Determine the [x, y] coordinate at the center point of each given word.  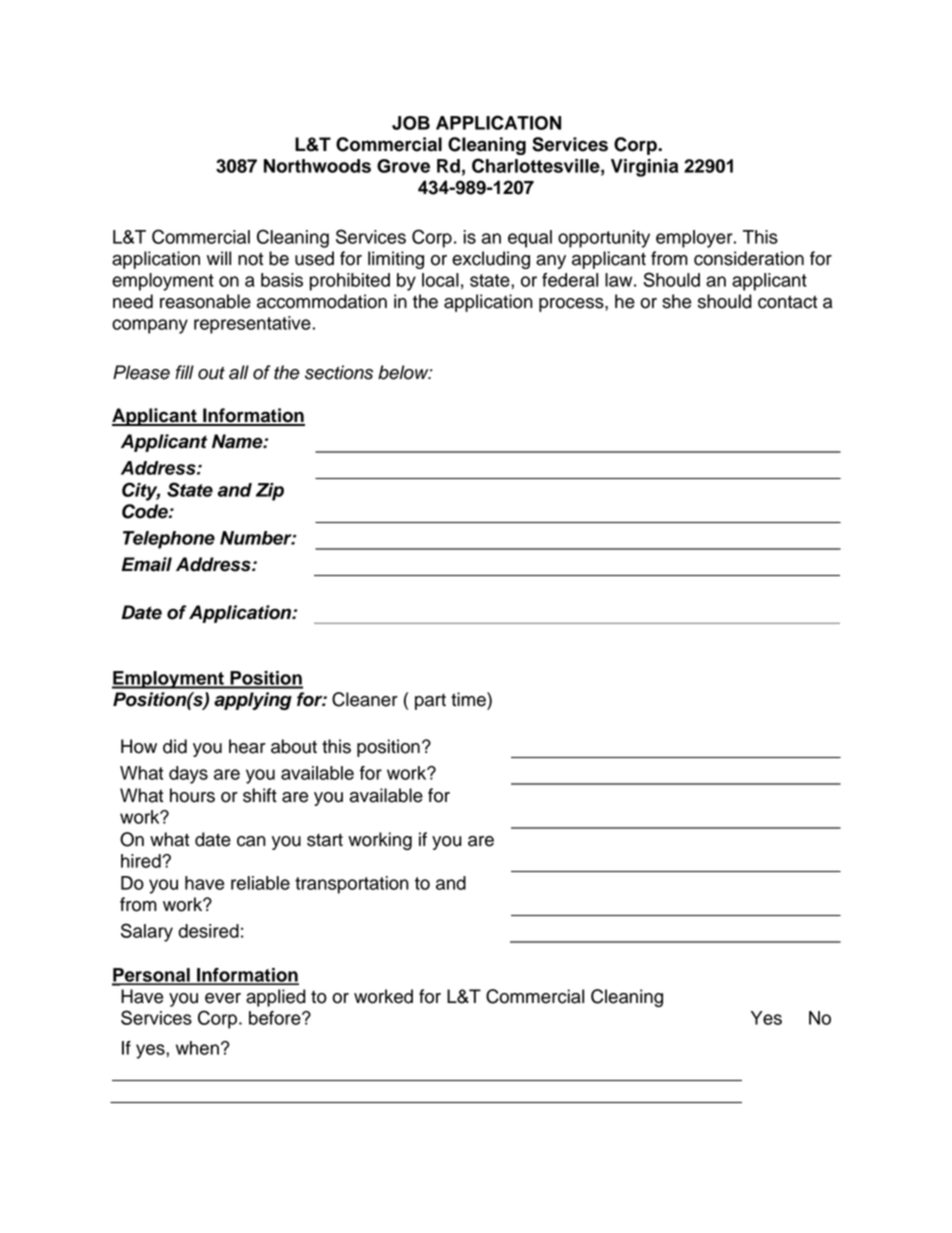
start [325, 840]
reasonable [205, 301]
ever [223, 998]
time [469, 699]
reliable [260, 883]
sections [339, 372]
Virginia [644, 168]
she [676, 301]
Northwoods [317, 166]
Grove [403, 166]
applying [253, 701]
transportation [352, 885]
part [430, 702]
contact [787, 302]
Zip [270, 492]
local [440, 280]
